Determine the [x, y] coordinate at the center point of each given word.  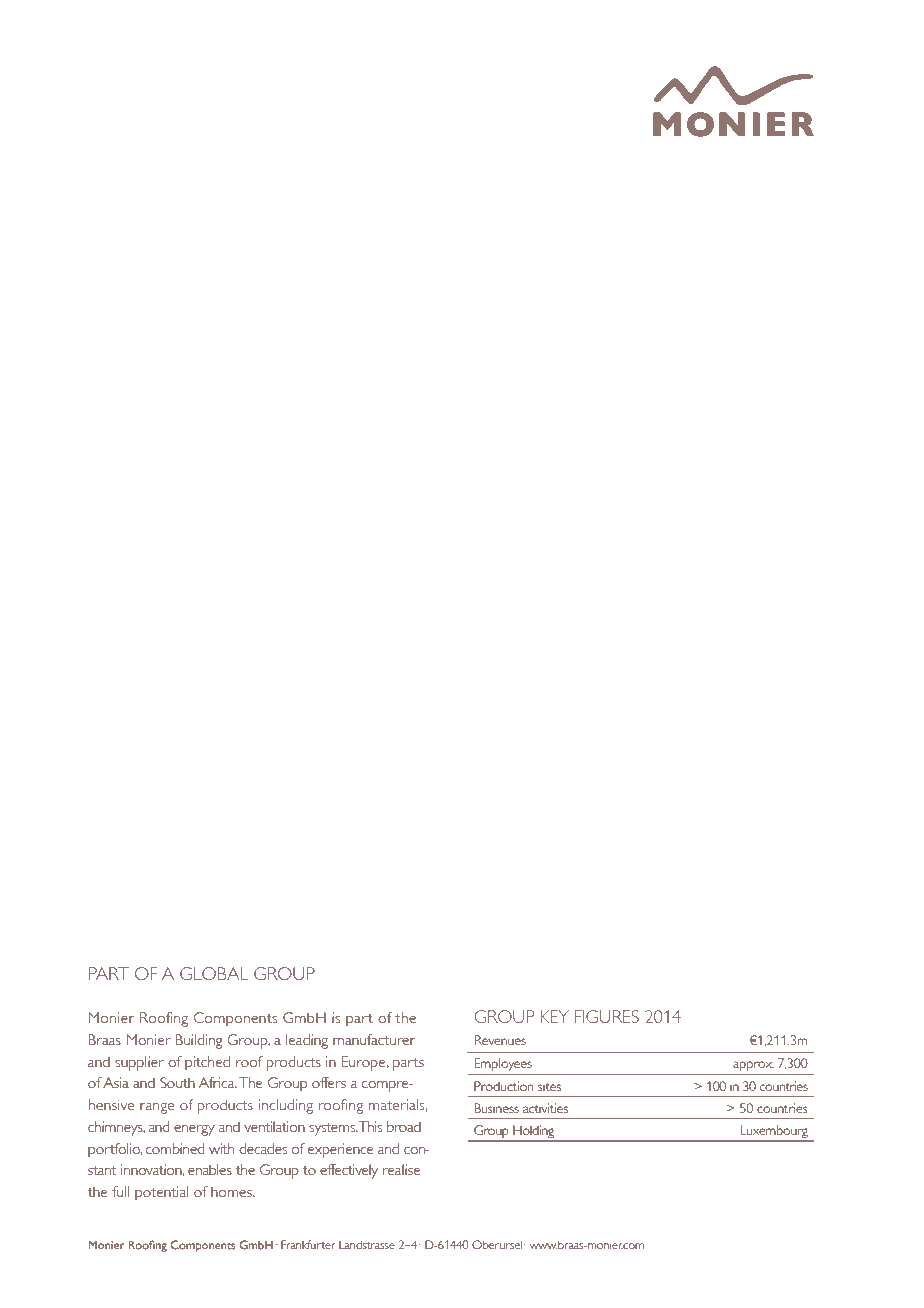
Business [496, 1108]
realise [402, 1169]
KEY [555, 1016]
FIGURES [607, 1016]
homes [232, 1191]
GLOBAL [214, 973]
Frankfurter [308, 1244]
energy [194, 1130]
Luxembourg [774, 1132]
